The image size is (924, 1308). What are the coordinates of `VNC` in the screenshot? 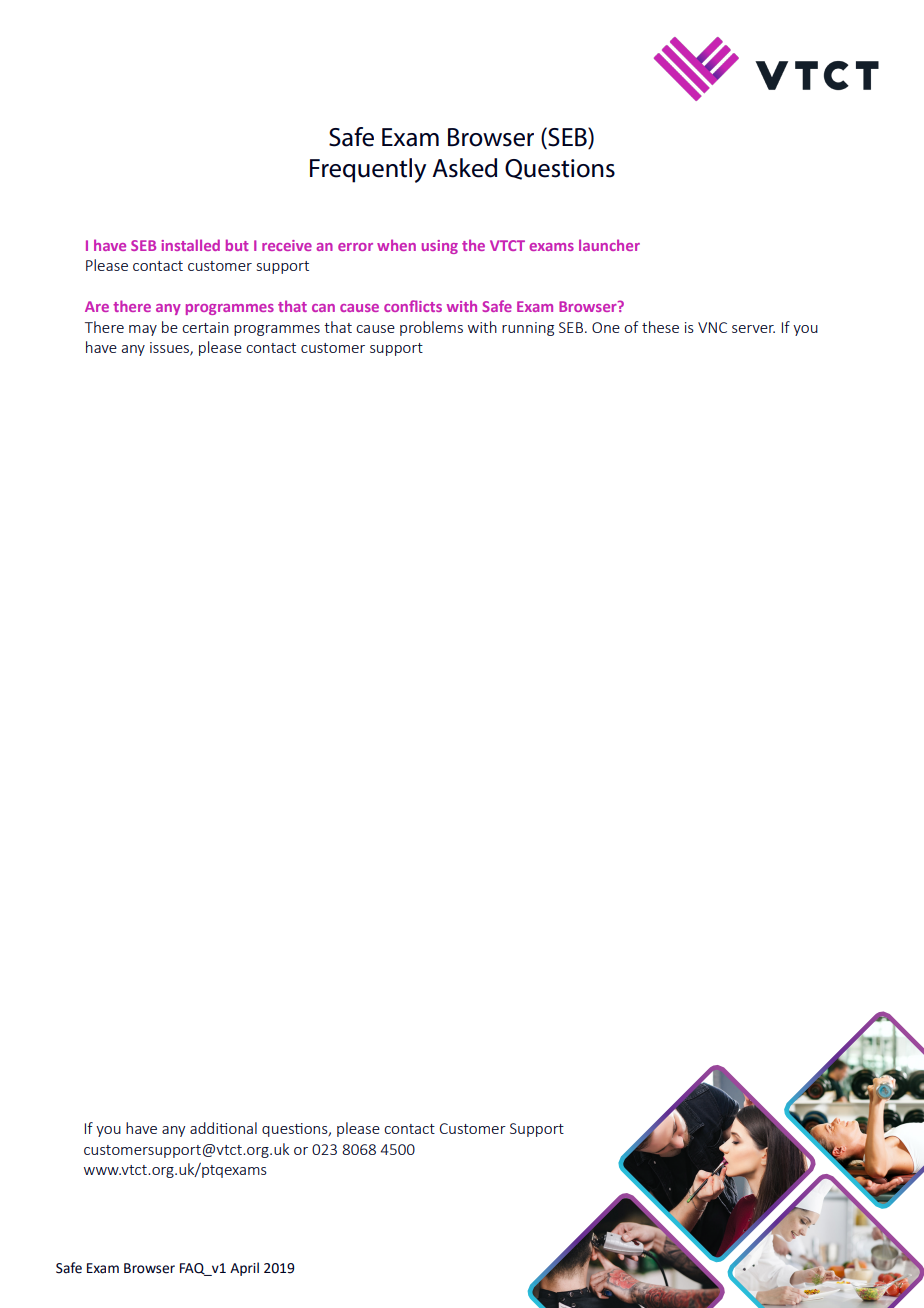 It's located at (712, 327).
